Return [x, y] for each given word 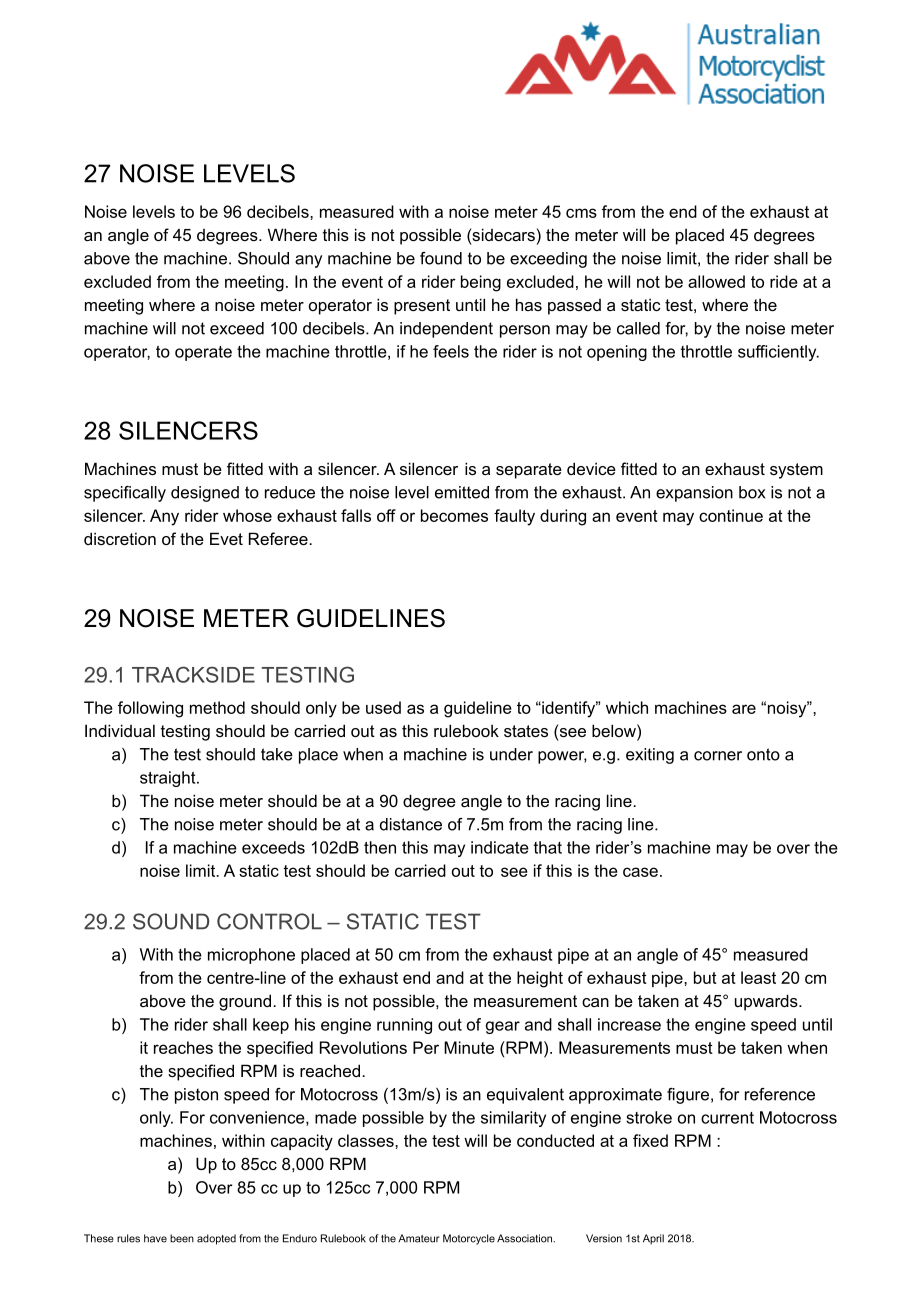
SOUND [171, 921]
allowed [716, 281]
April [653, 1239]
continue [731, 515]
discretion [120, 538]
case [640, 872]
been [182, 1238]
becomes [454, 515]
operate [203, 353]
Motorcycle [469, 1239]
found [441, 258]
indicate [500, 847]
